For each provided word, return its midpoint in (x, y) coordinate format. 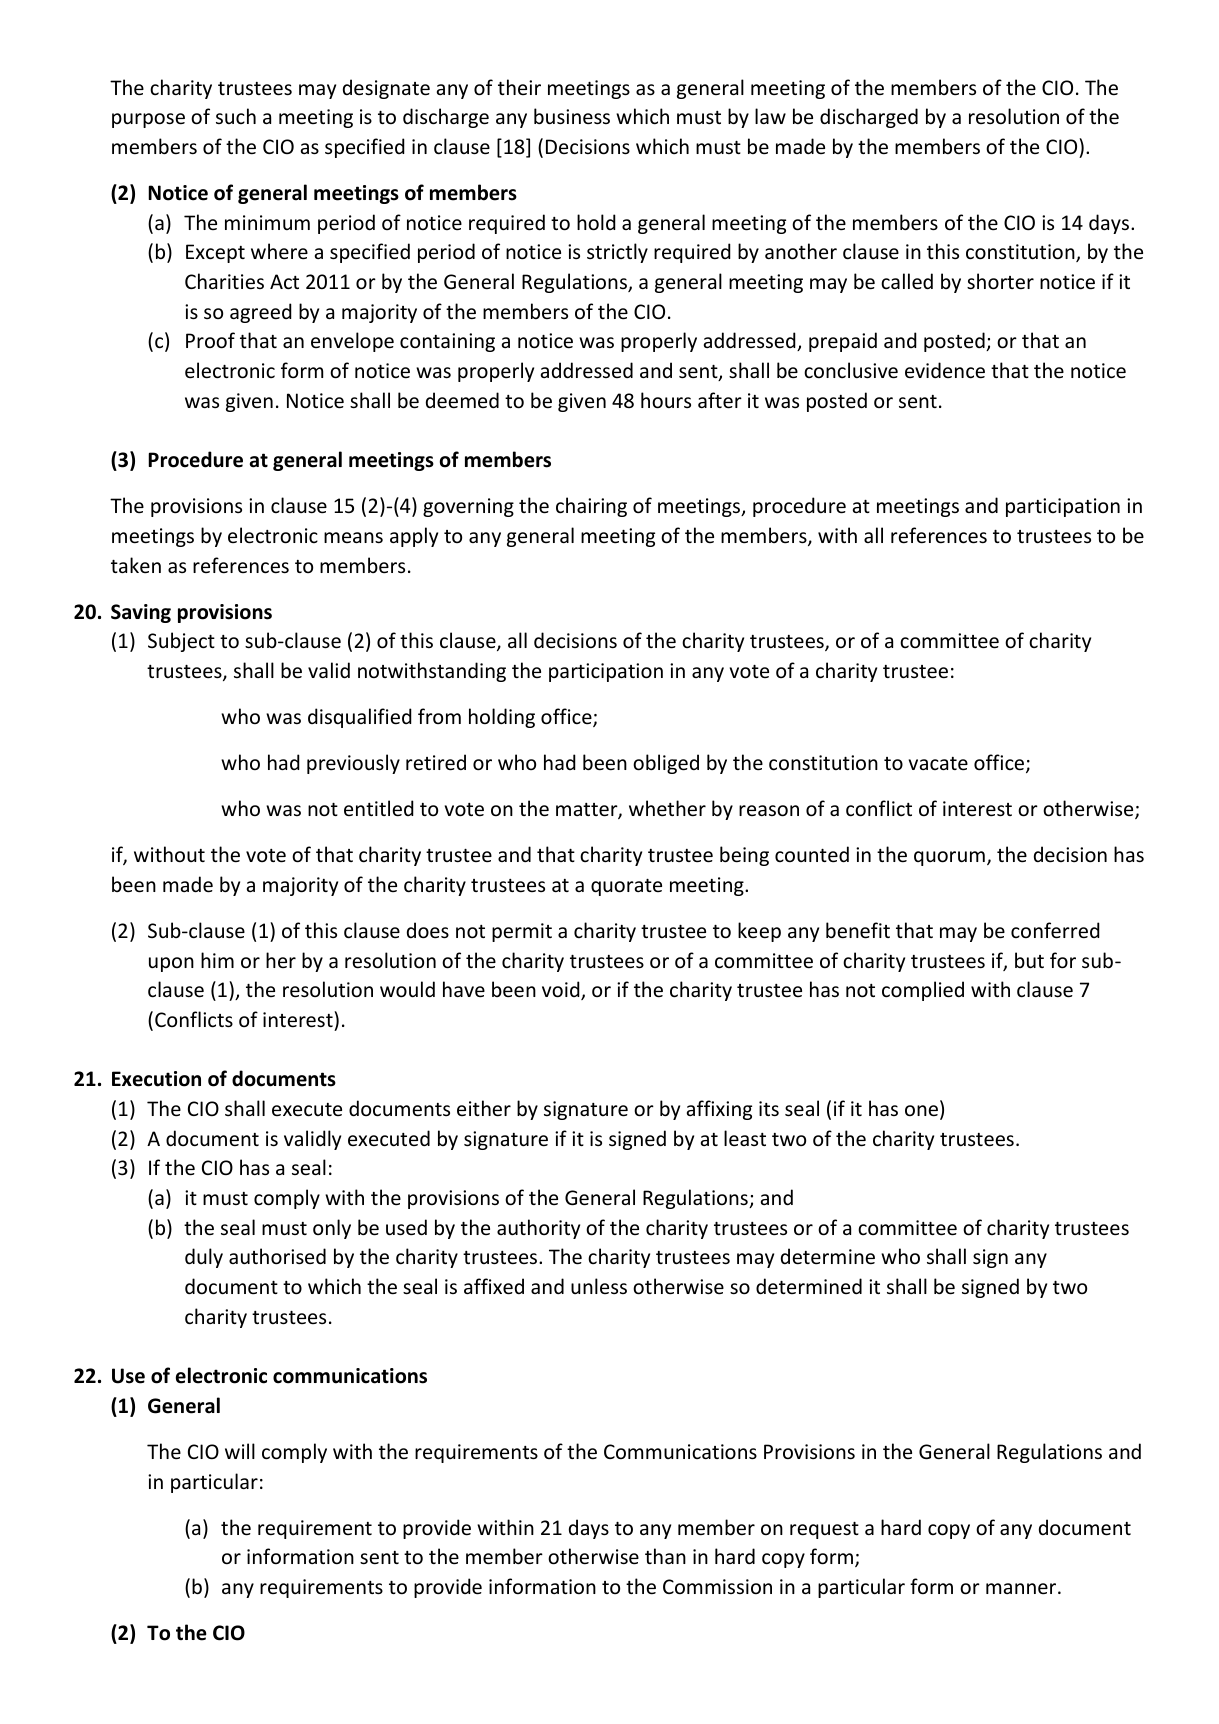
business (572, 116)
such (236, 116)
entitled (379, 808)
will (240, 1451)
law (770, 116)
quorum (949, 858)
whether (667, 808)
